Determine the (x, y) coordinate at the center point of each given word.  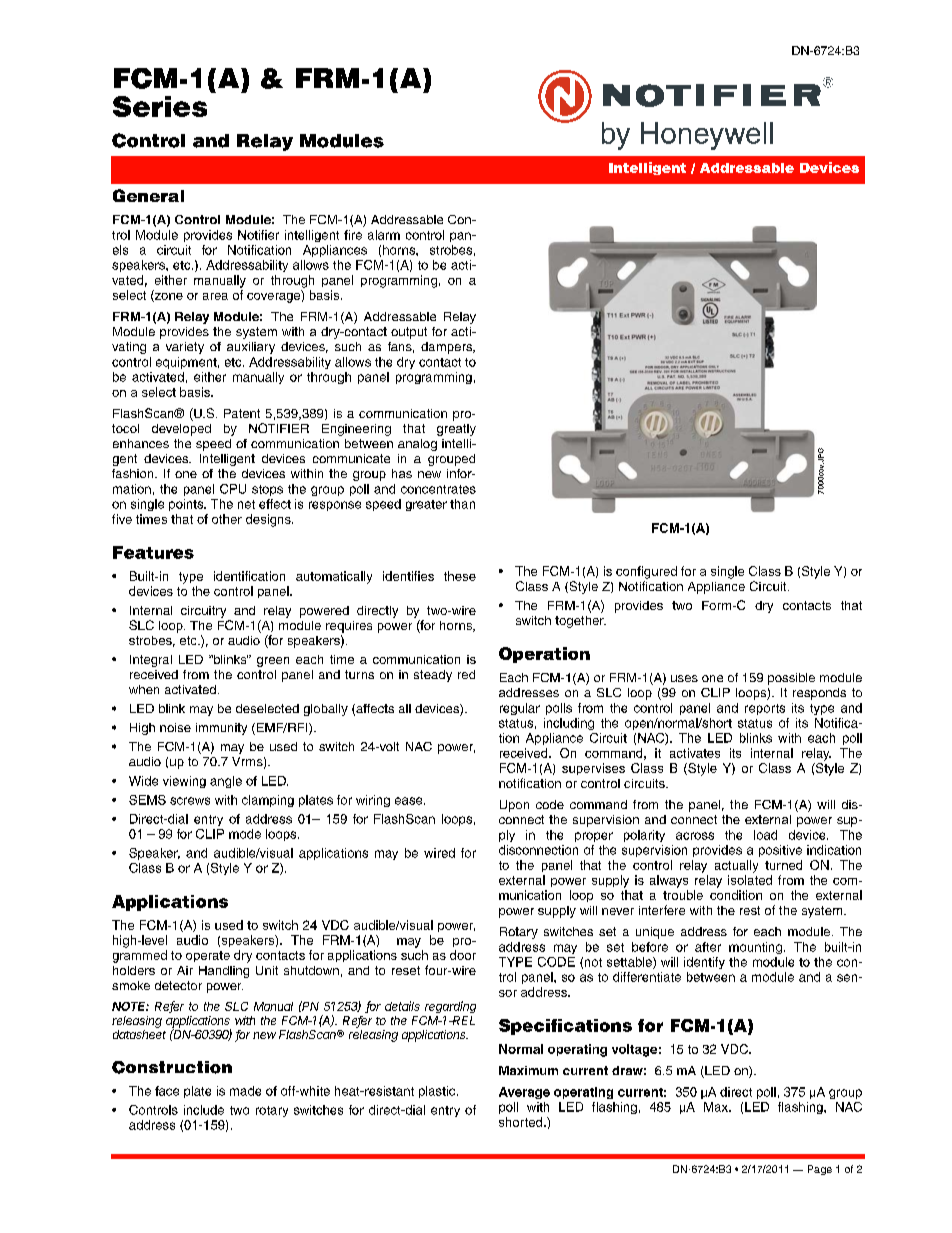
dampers (448, 348)
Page (820, 1170)
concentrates (438, 489)
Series (160, 106)
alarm (384, 235)
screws (190, 801)
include (204, 1110)
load (765, 835)
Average (524, 1093)
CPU (233, 489)
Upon (514, 806)
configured (646, 572)
